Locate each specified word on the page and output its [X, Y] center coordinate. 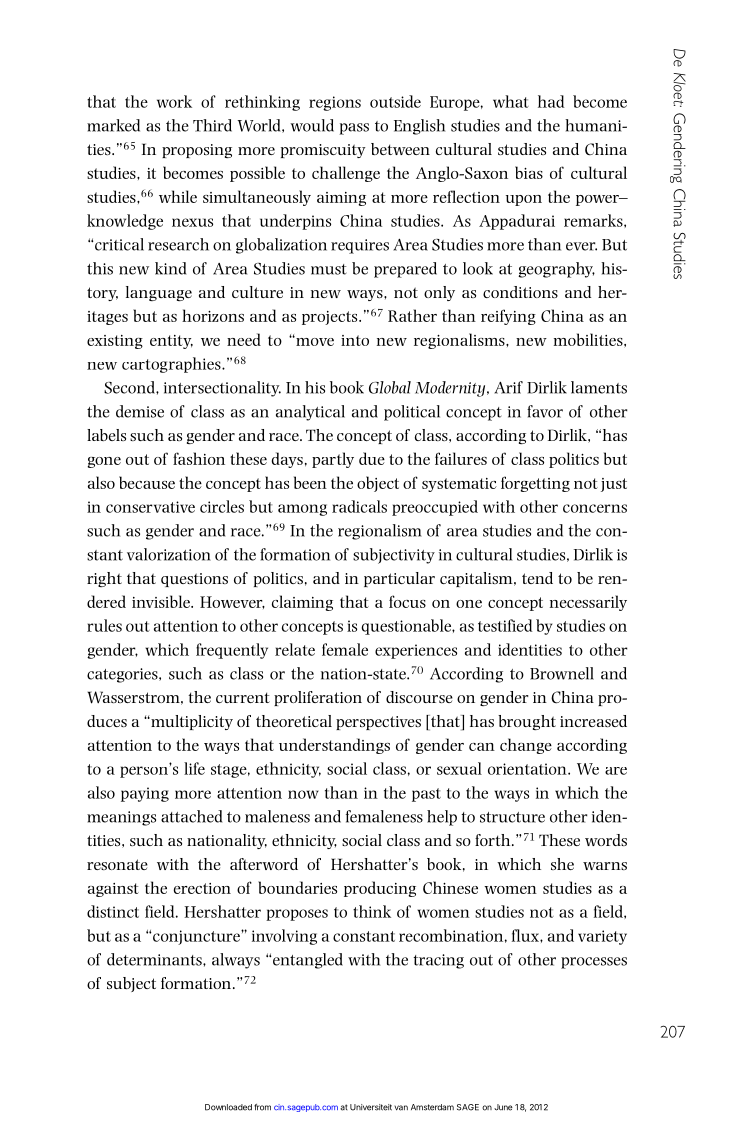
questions [194, 580]
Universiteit [371, 1107]
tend [537, 578]
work [174, 101]
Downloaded [228, 1107]
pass [354, 129]
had [551, 101]
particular [399, 579]
